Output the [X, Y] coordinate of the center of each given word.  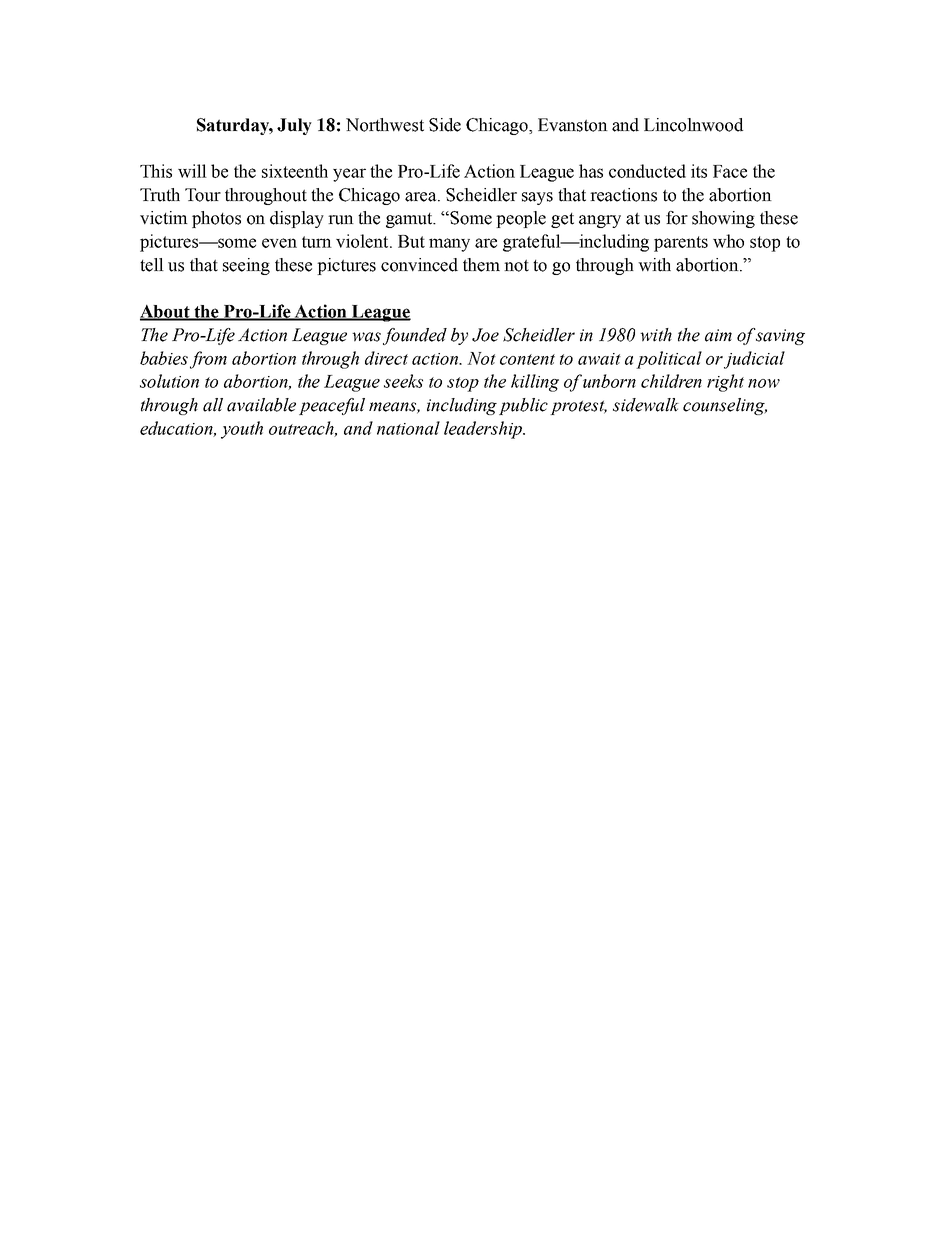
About [166, 312]
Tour [203, 195]
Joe [485, 335]
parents [681, 244]
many [449, 245]
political [669, 360]
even [279, 243]
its [699, 171]
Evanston [573, 125]
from [208, 360]
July [294, 126]
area [422, 197]
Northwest [385, 125]
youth [242, 430]
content [527, 359]
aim [718, 335]
